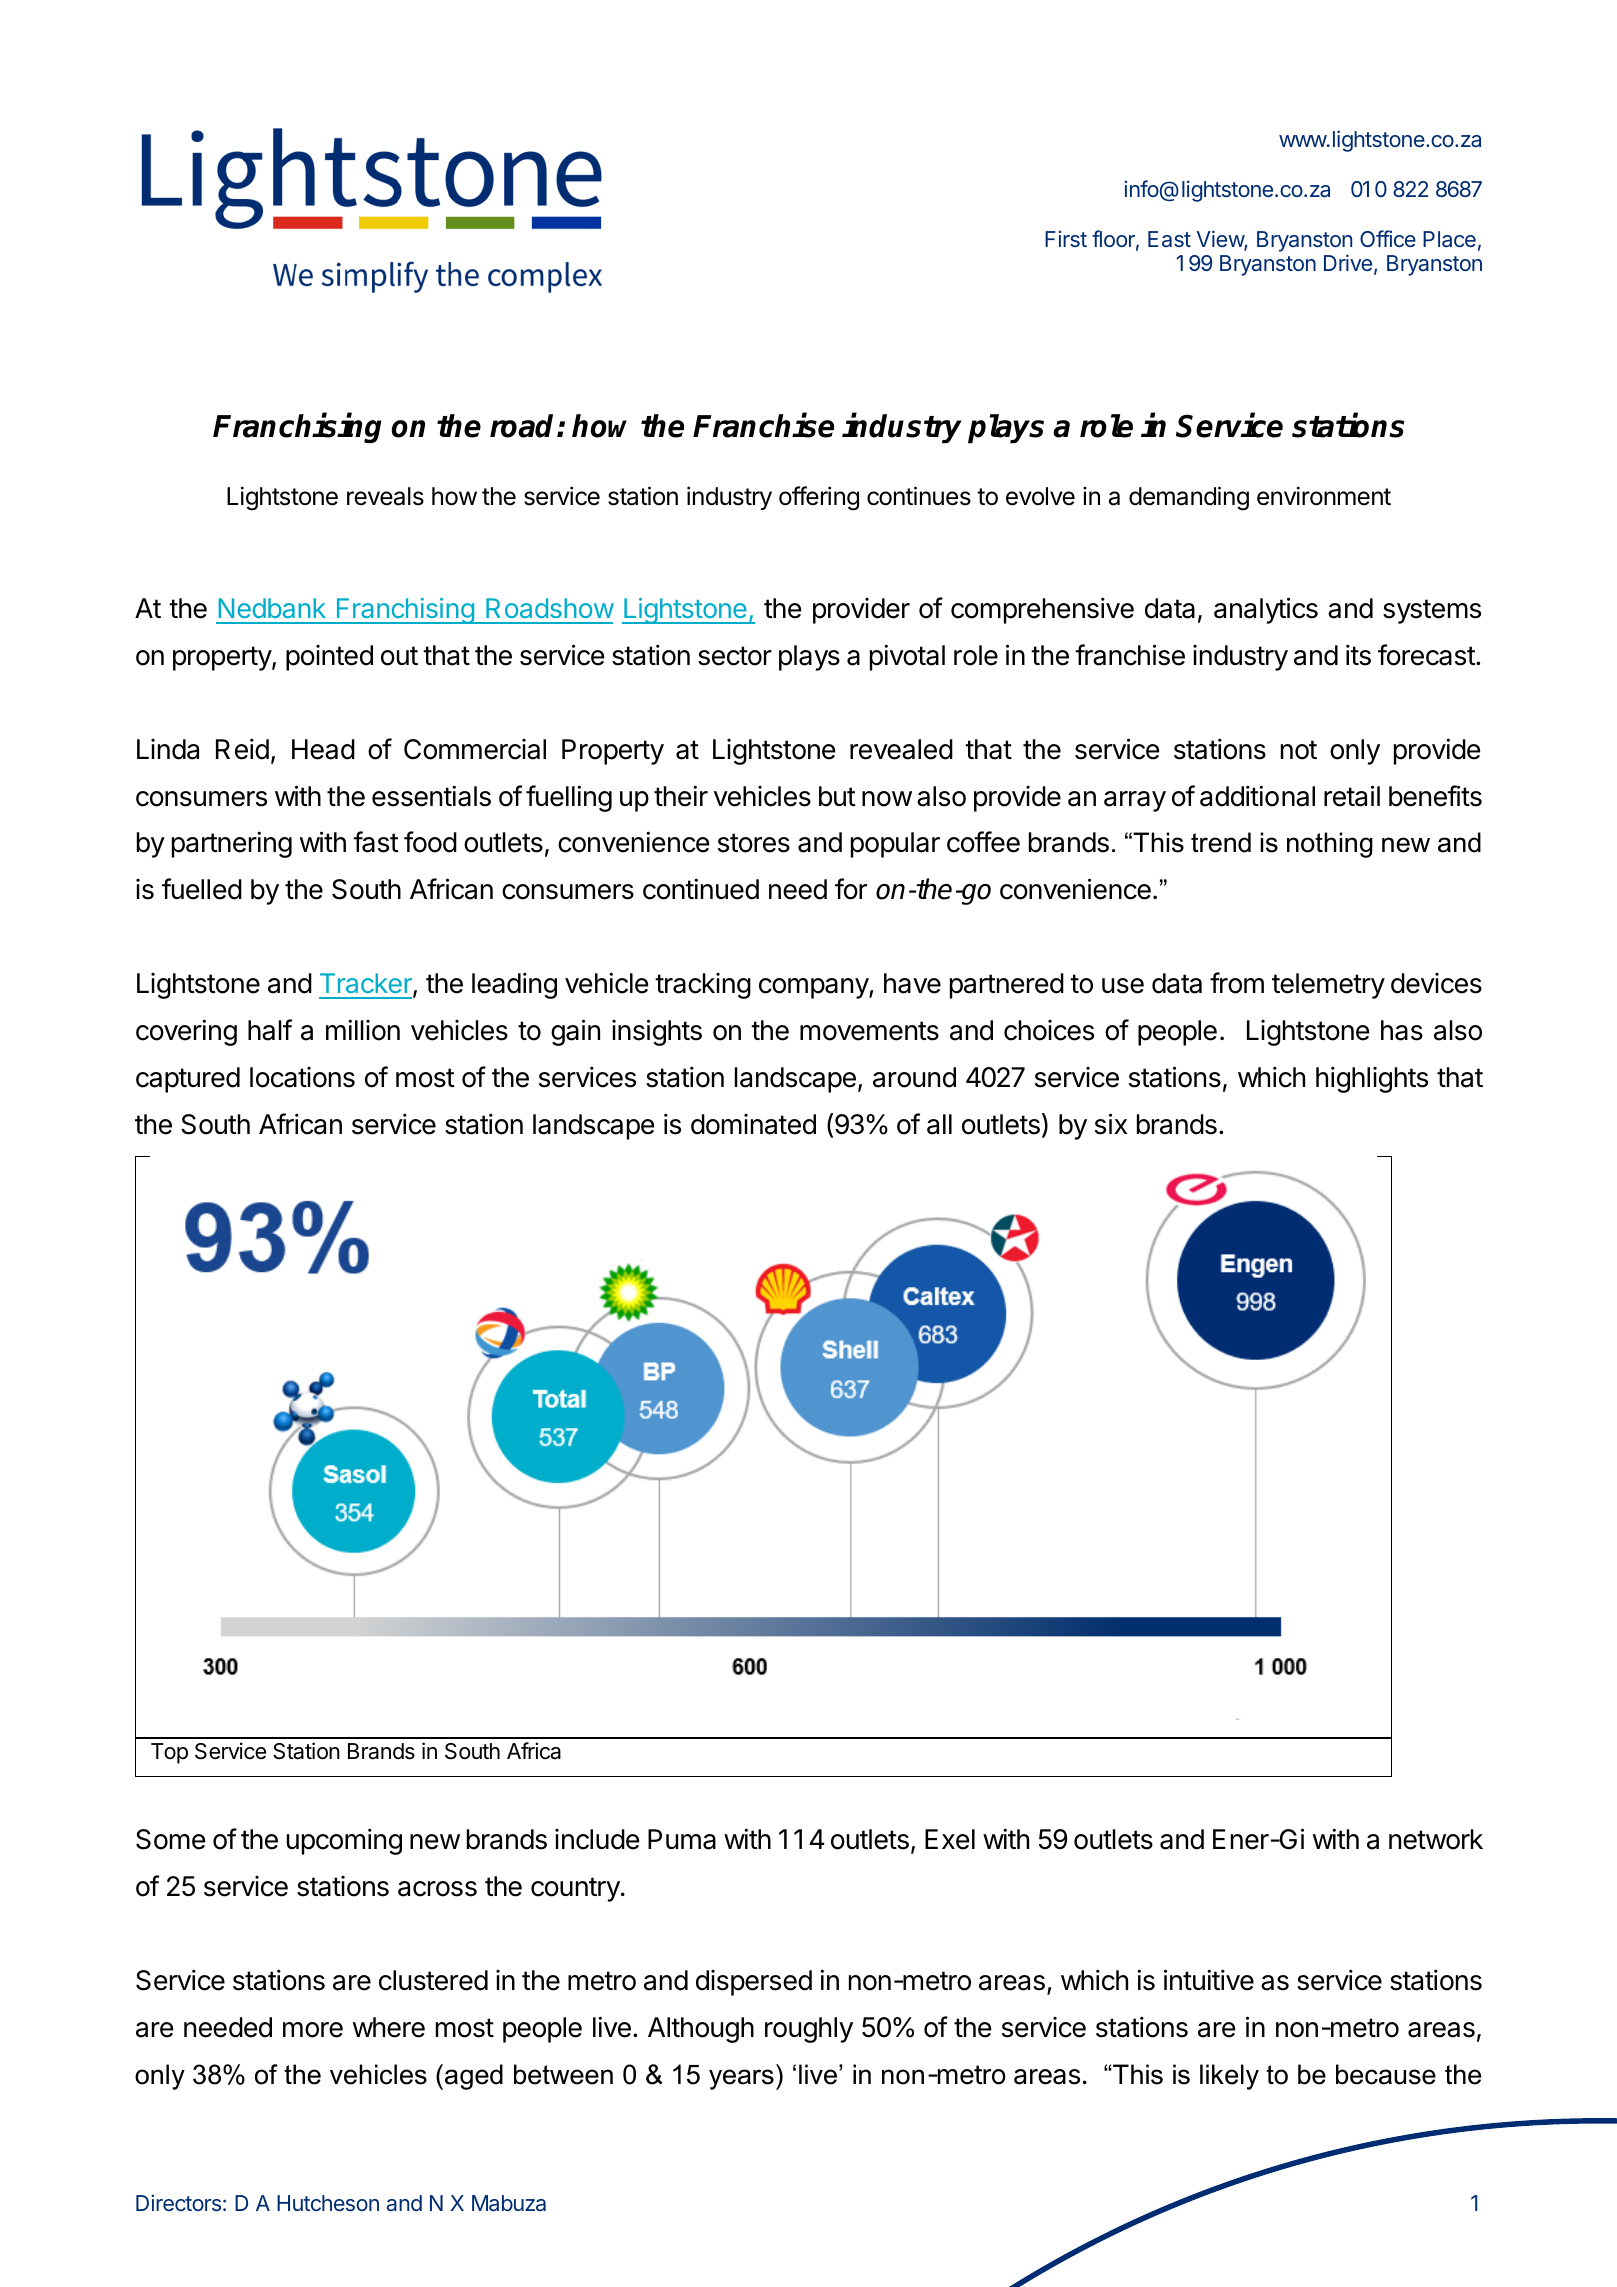  Describe the element at coordinates (753, 1124) in the screenshot. I see `dominated` at that location.
